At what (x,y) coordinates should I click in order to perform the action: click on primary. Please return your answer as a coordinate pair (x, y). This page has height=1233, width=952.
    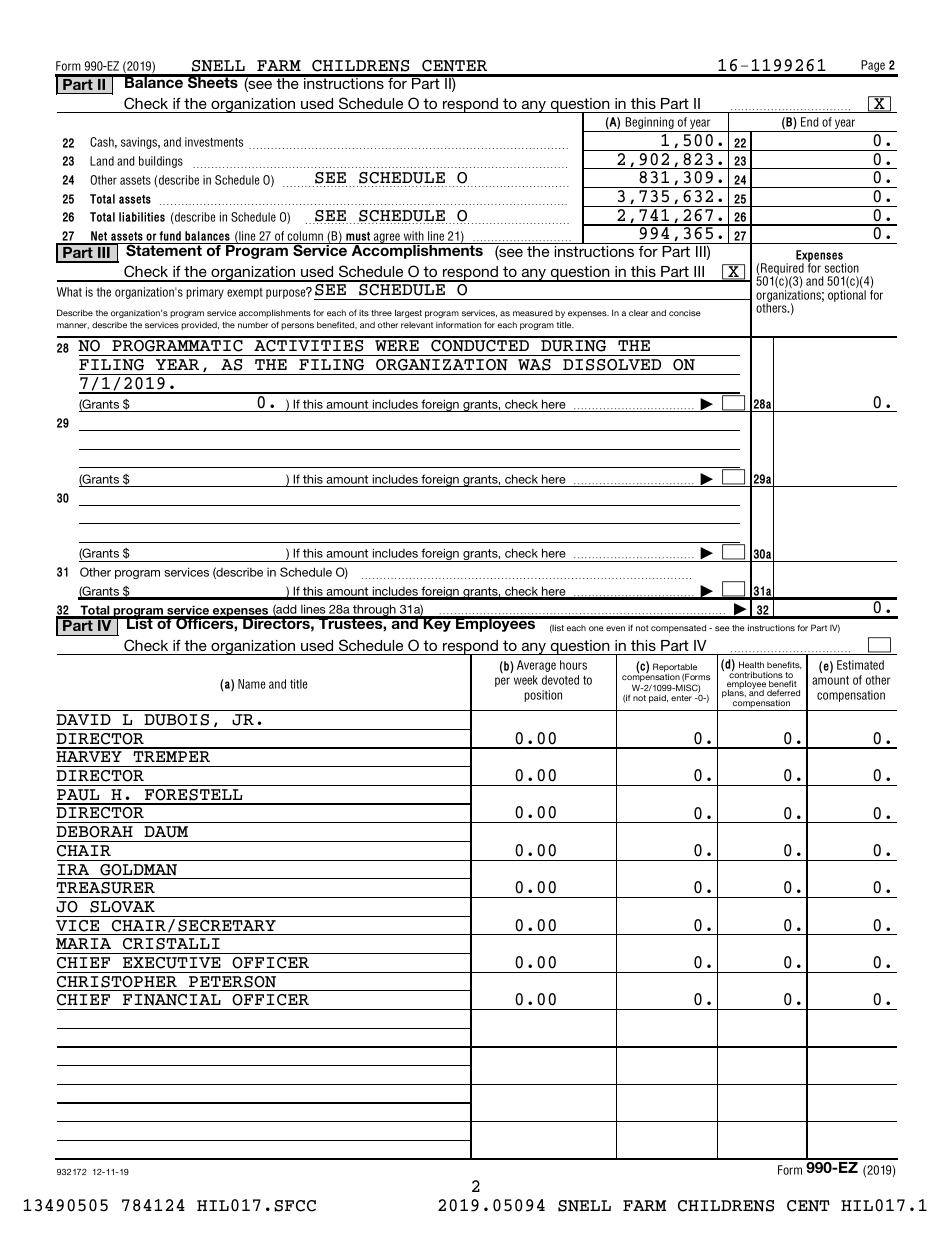
    Looking at the image, I should click on (205, 293).
